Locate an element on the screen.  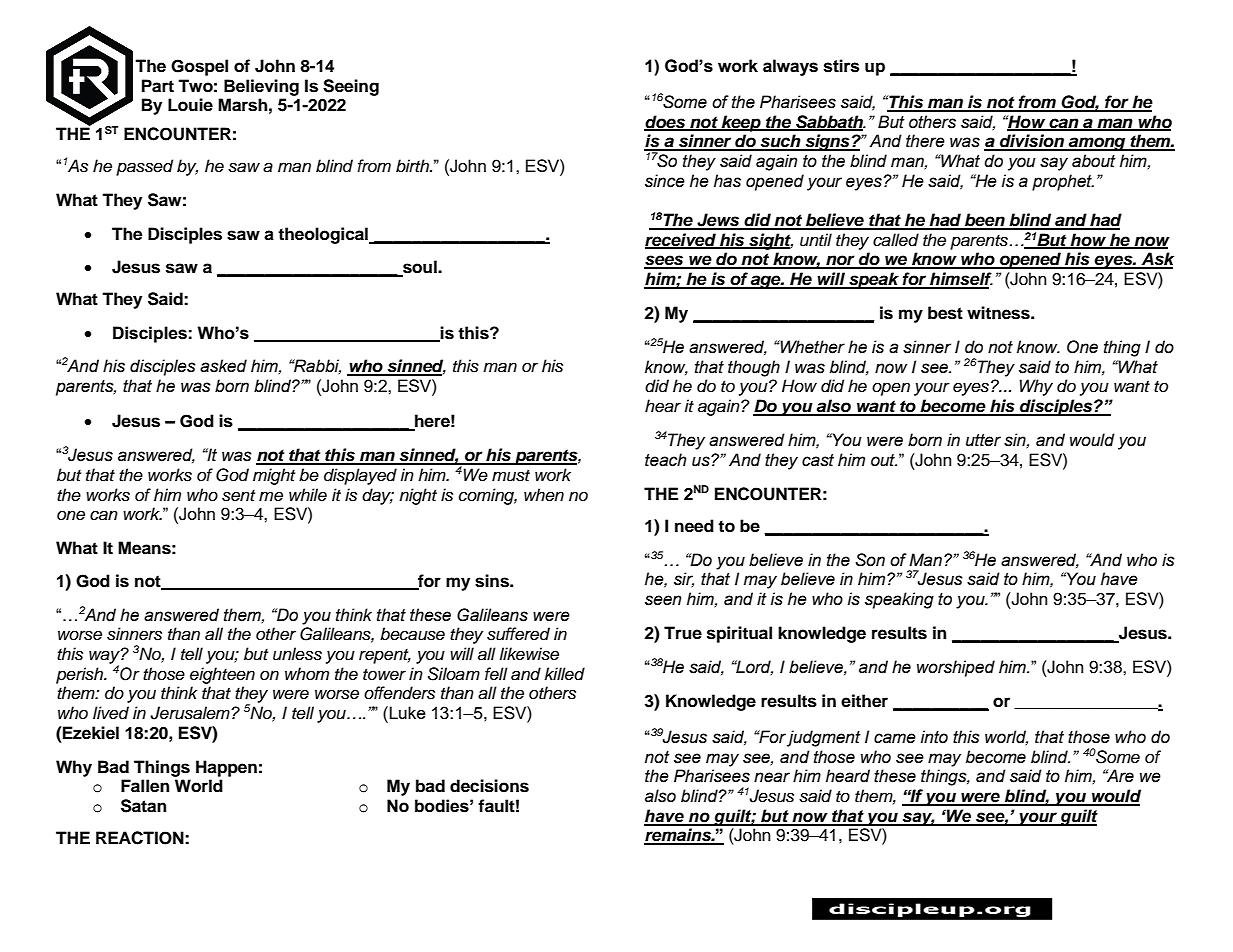
Happen is located at coordinates (226, 768).
